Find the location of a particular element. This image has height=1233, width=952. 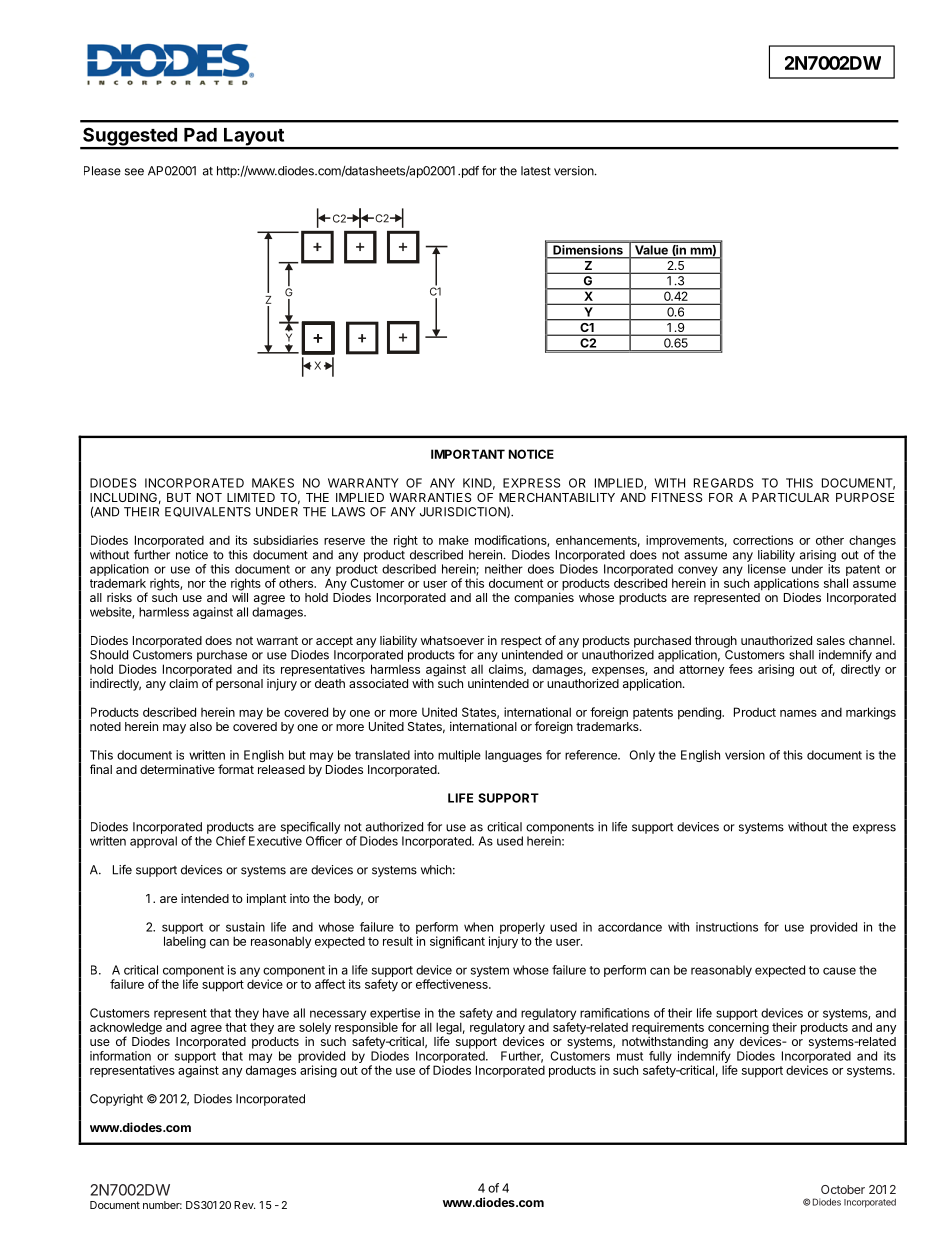

Rev is located at coordinates (244, 1205).
